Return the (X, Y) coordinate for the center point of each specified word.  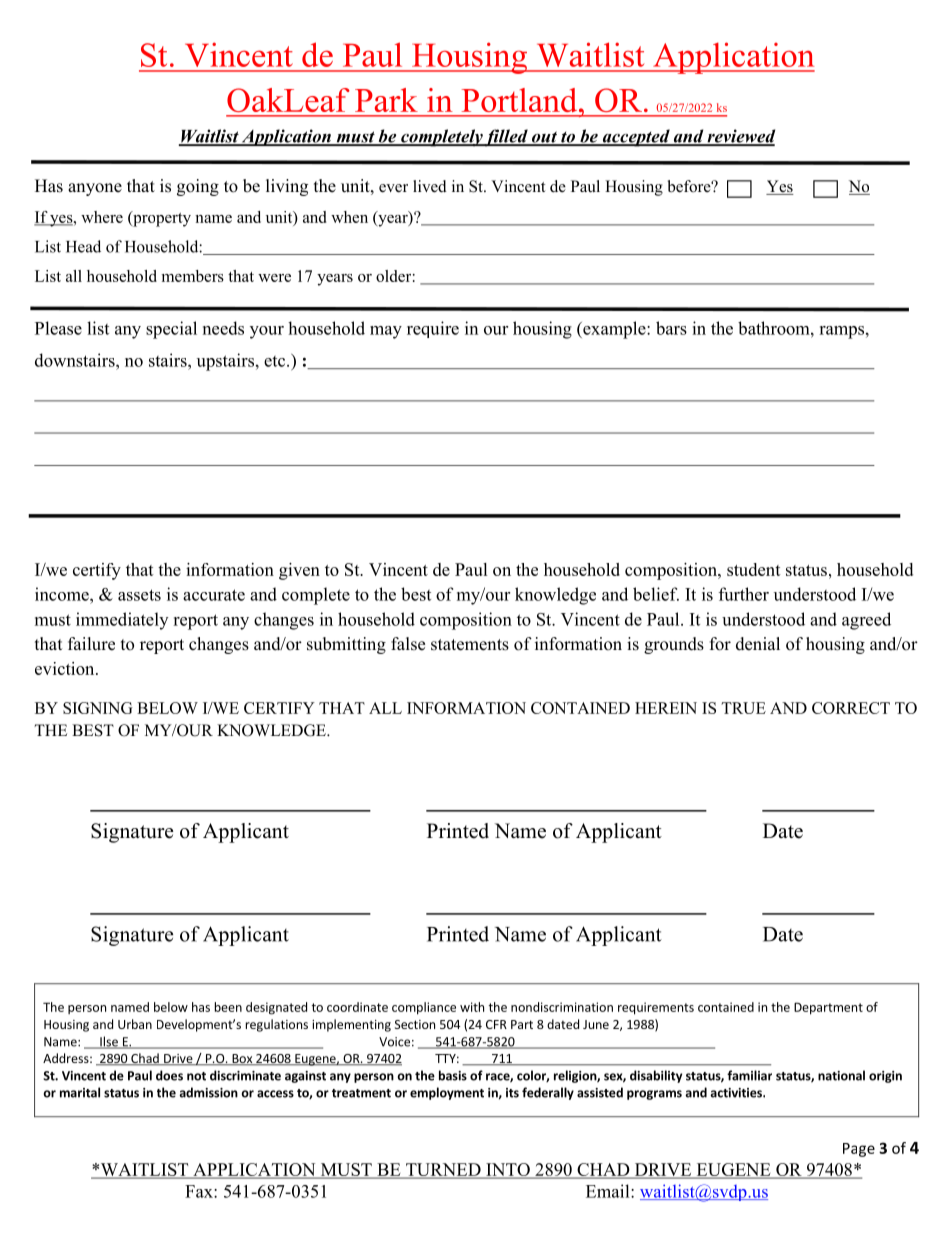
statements (470, 645)
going (198, 187)
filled (506, 138)
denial (758, 644)
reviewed (740, 137)
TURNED (443, 1171)
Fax (200, 1191)
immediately (122, 621)
